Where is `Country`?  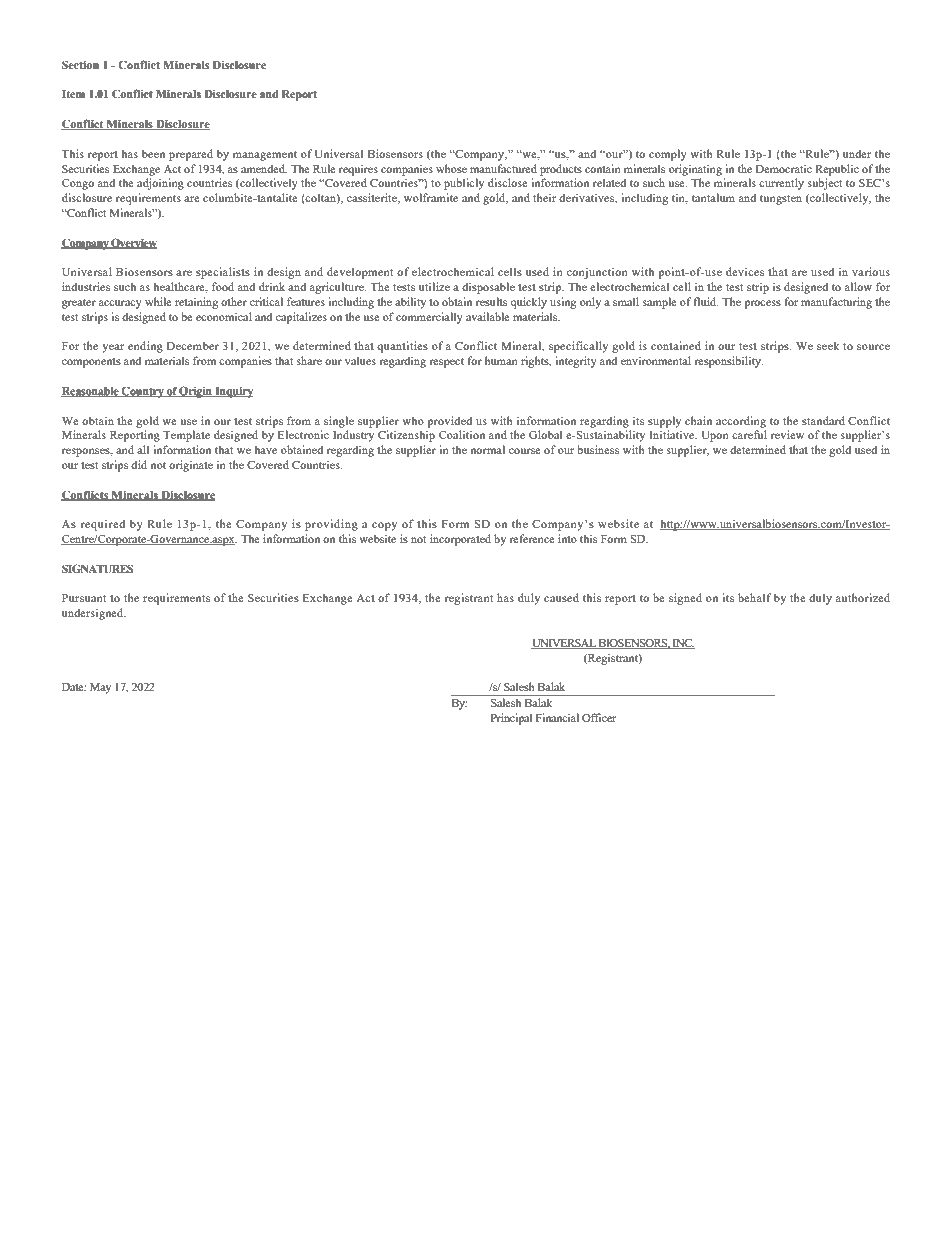
Country is located at coordinates (143, 392).
